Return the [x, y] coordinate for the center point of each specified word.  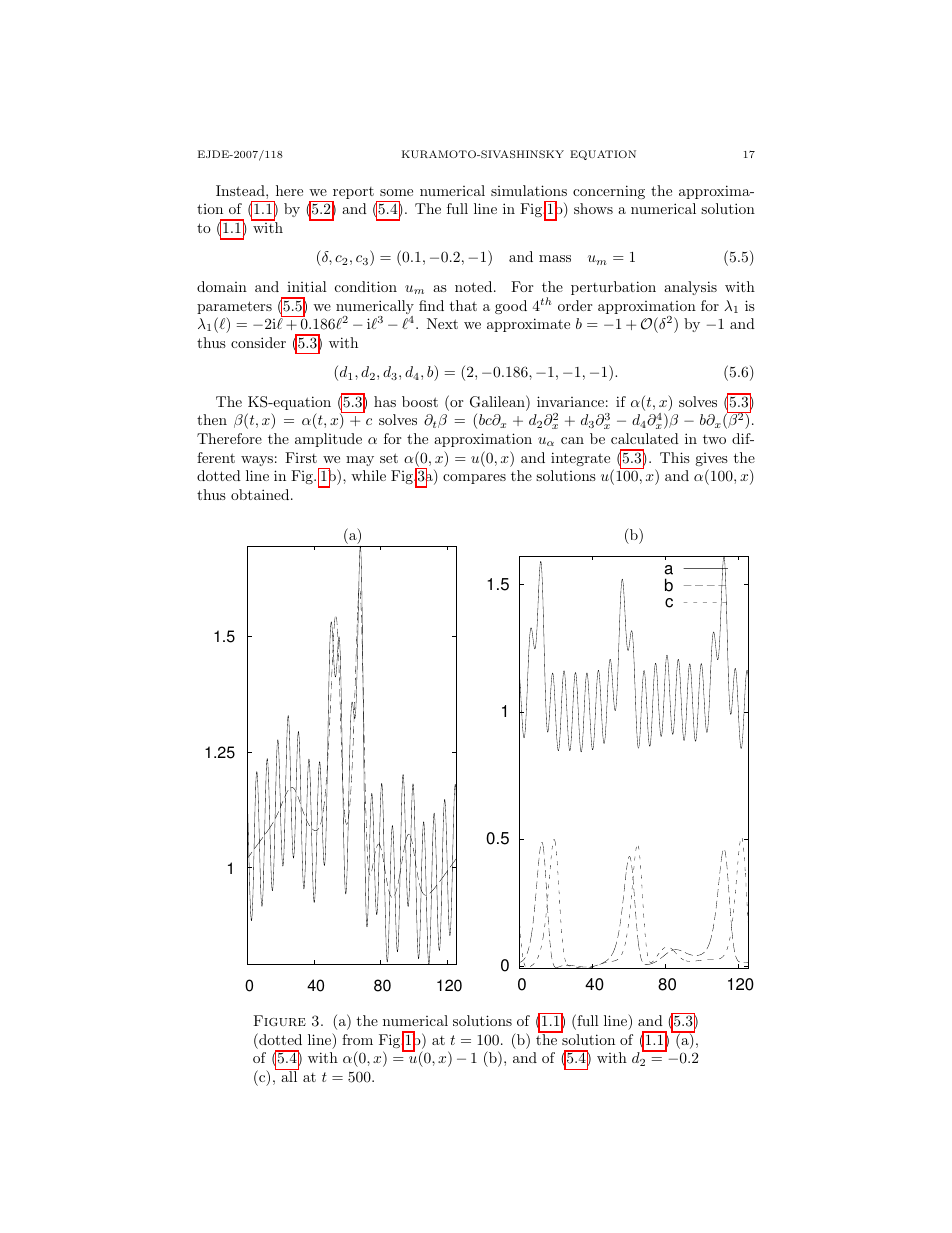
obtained [261, 494]
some [396, 192]
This [675, 457]
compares [474, 479]
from [357, 1039]
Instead [241, 190]
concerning [609, 192]
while [368, 475]
